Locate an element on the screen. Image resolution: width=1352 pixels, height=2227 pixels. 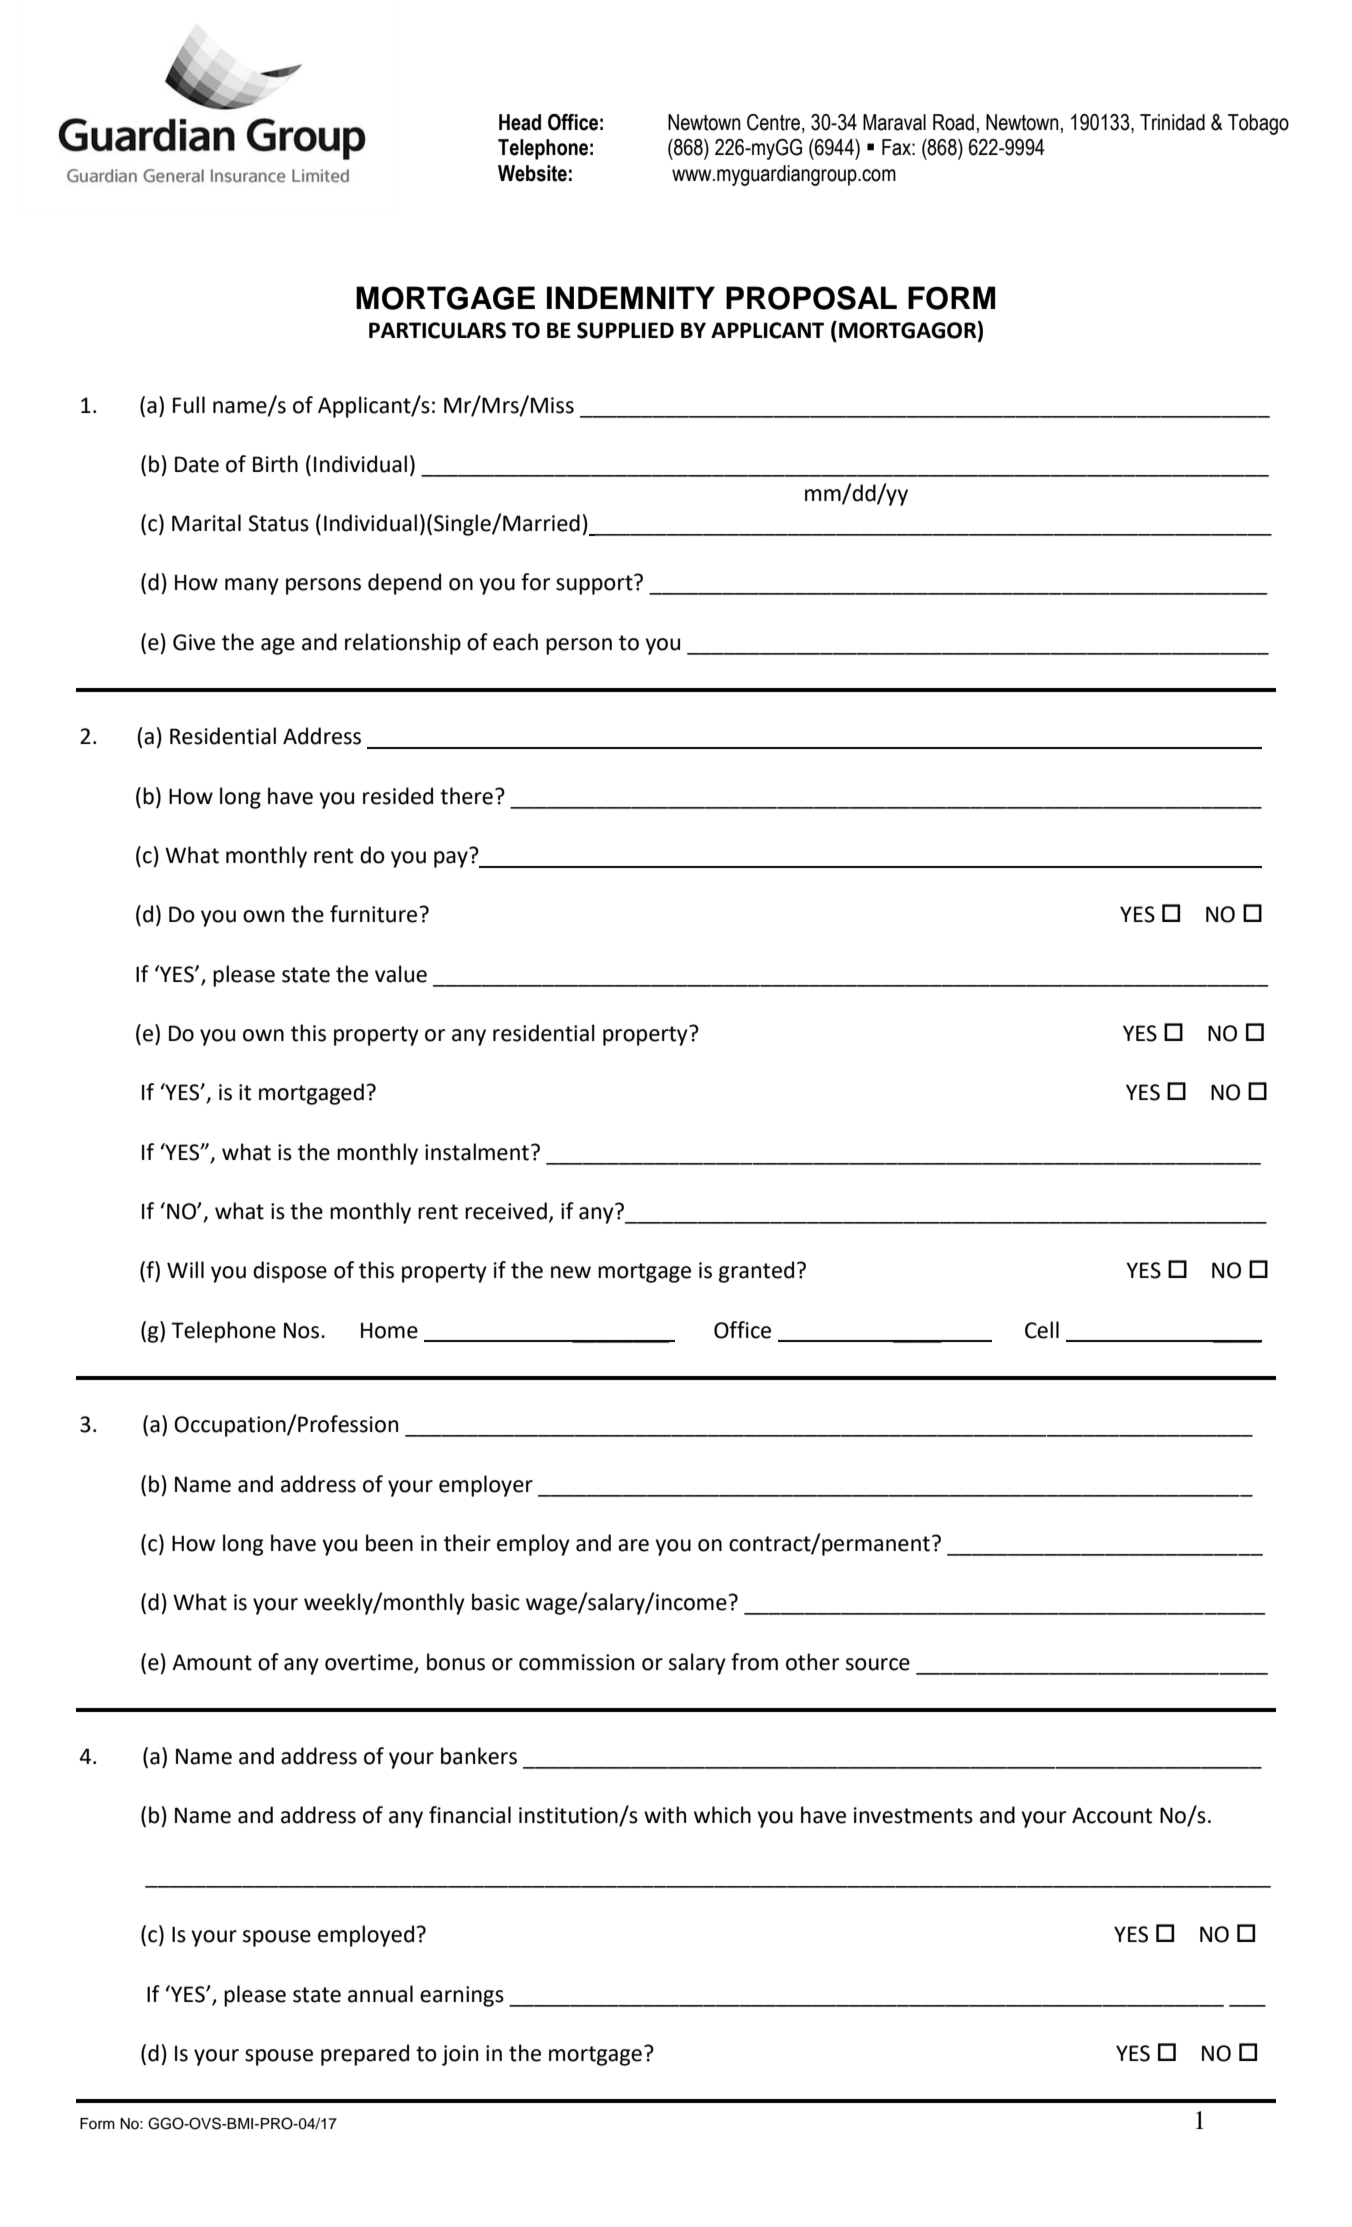
there is located at coordinates (466, 796).
